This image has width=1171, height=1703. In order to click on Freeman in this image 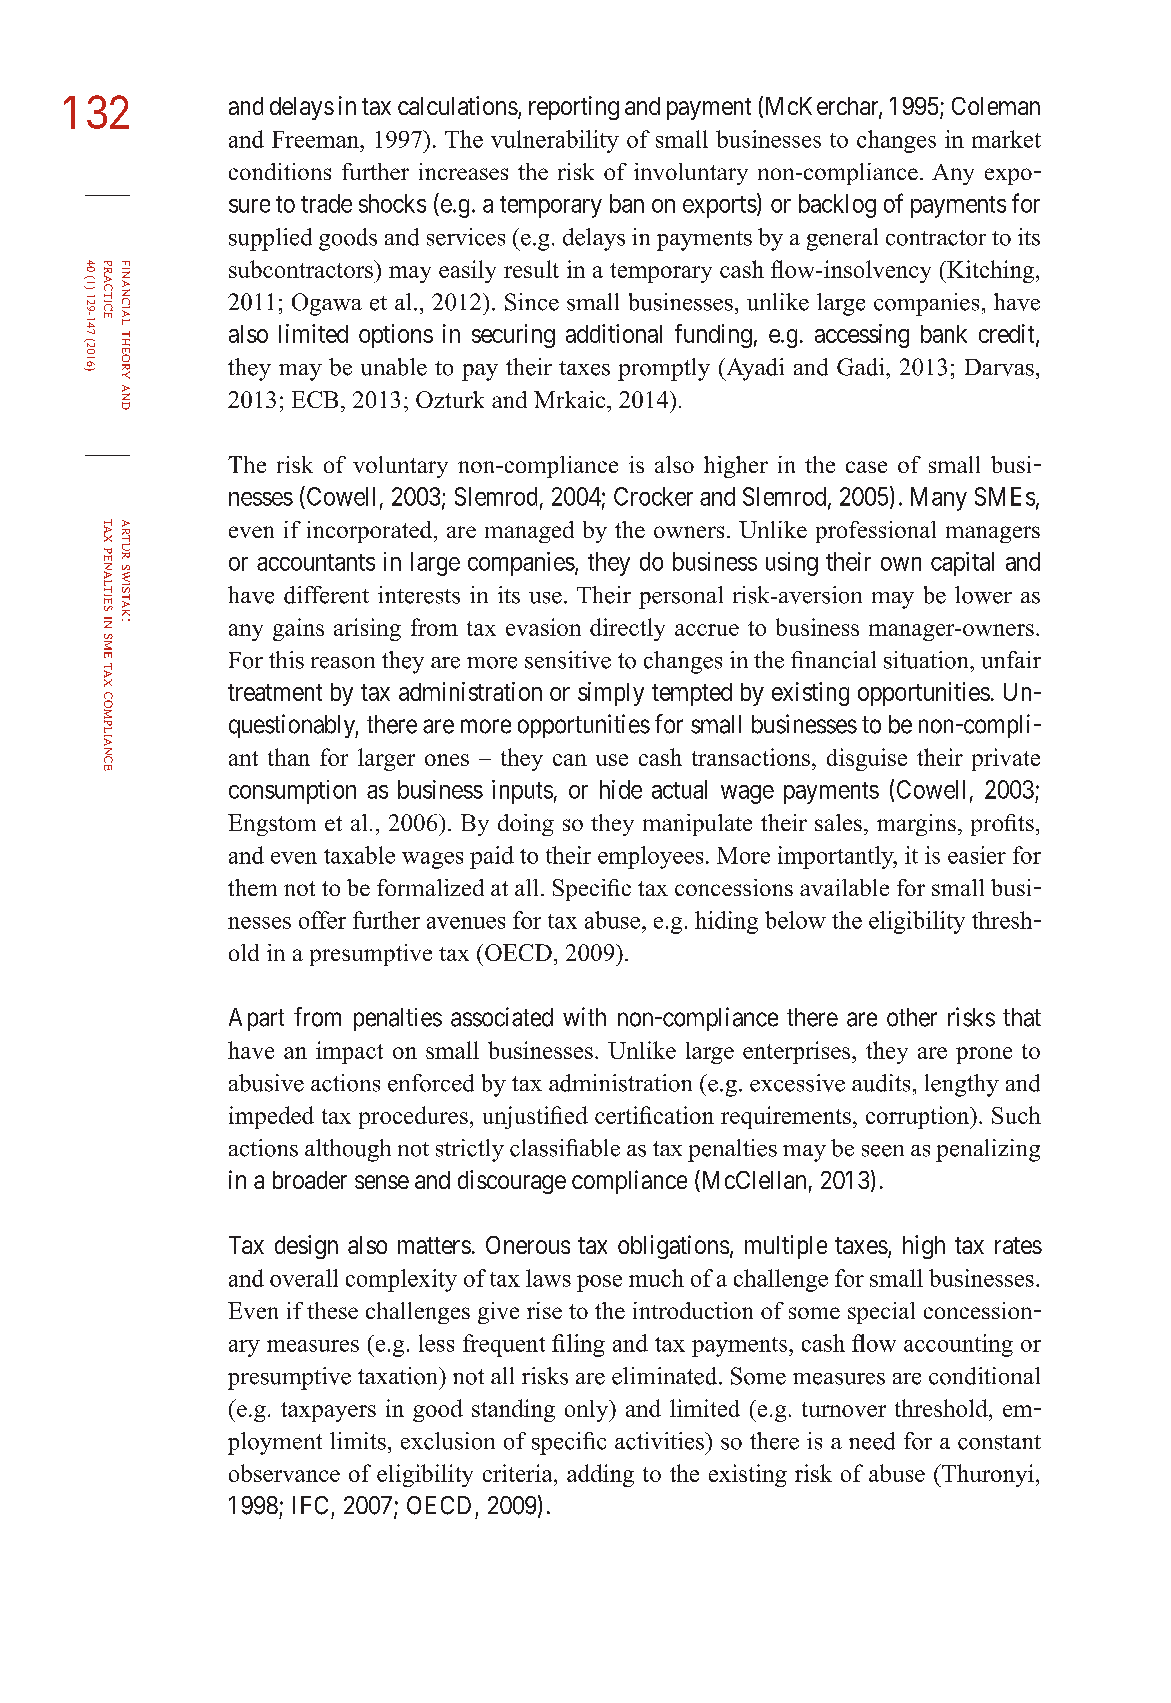, I will do `click(316, 139)`.
